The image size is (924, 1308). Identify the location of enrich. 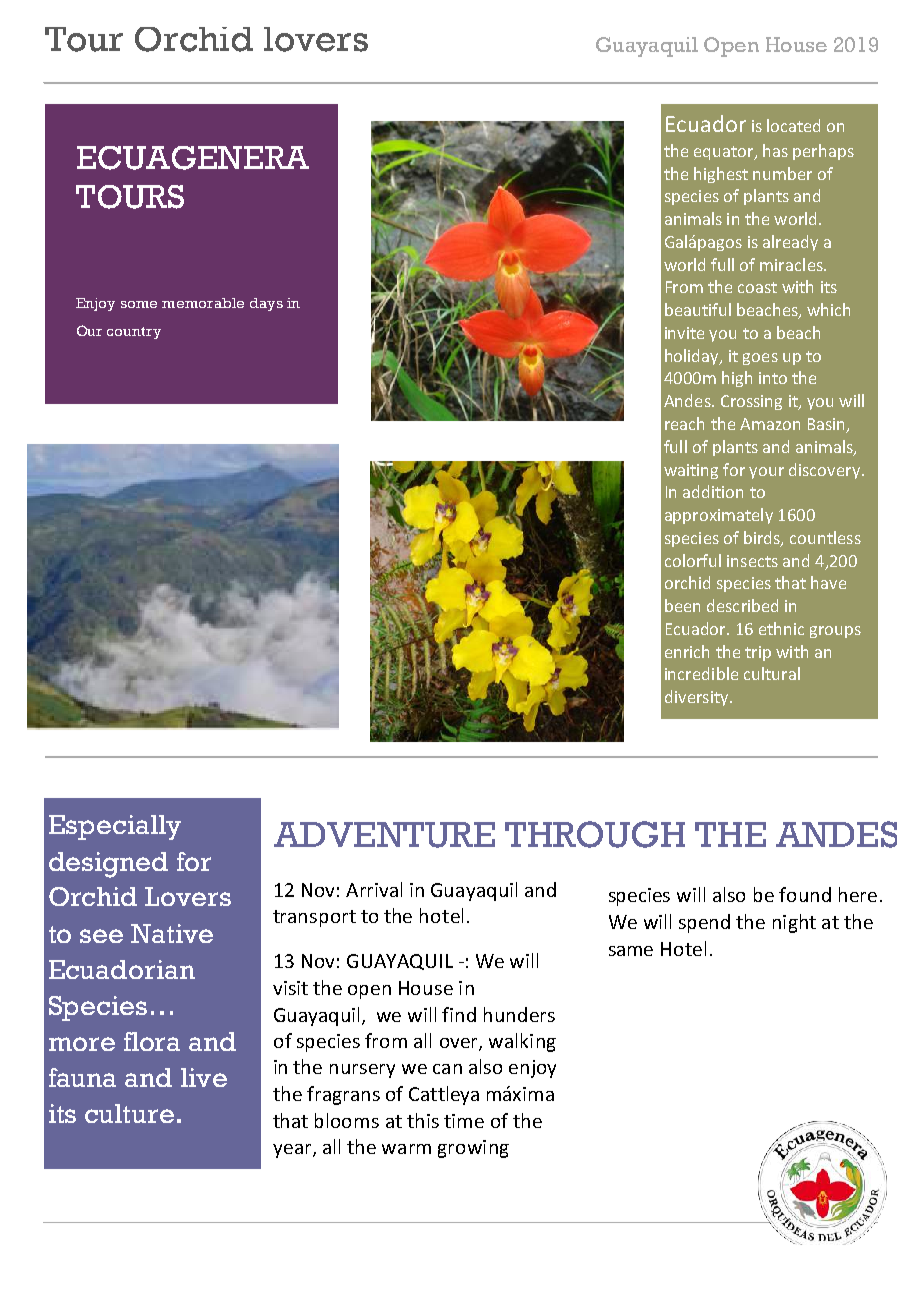
(687, 651).
